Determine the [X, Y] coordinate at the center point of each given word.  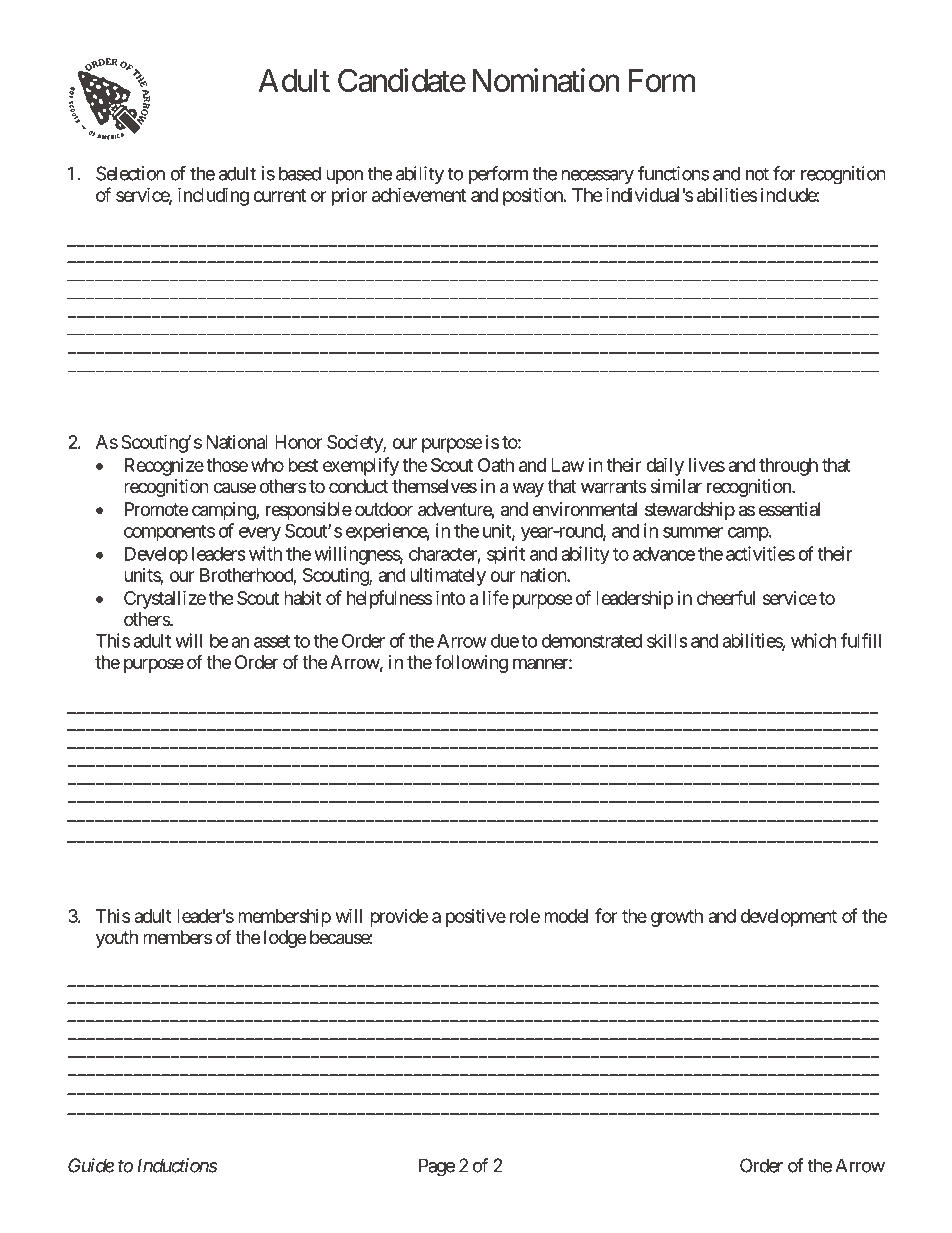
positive [476, 918]
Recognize [164, 467]
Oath [496, 465]
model [566, 916]
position [533, 196]
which [814, 640]
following [471, 664]
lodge [285, 939]
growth [677, 918]
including [213, 196]
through [788, 467]
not [757, 174]
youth [117, 939]
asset [272, 641]
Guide [91, 1165]
